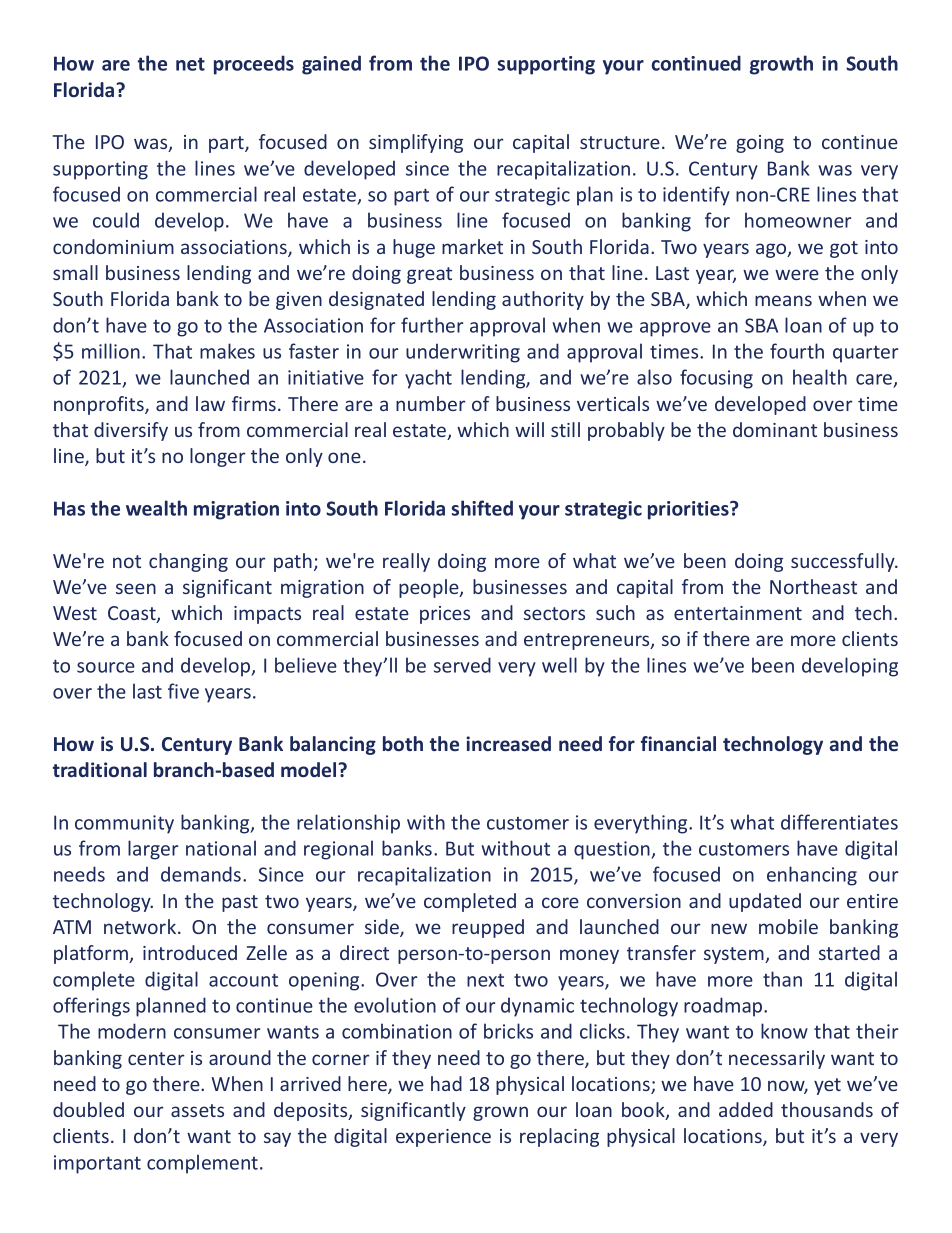  What do you see at coordinates (416, 143) in the page?
I see `simplifying` at bounding box center [416, 143].
